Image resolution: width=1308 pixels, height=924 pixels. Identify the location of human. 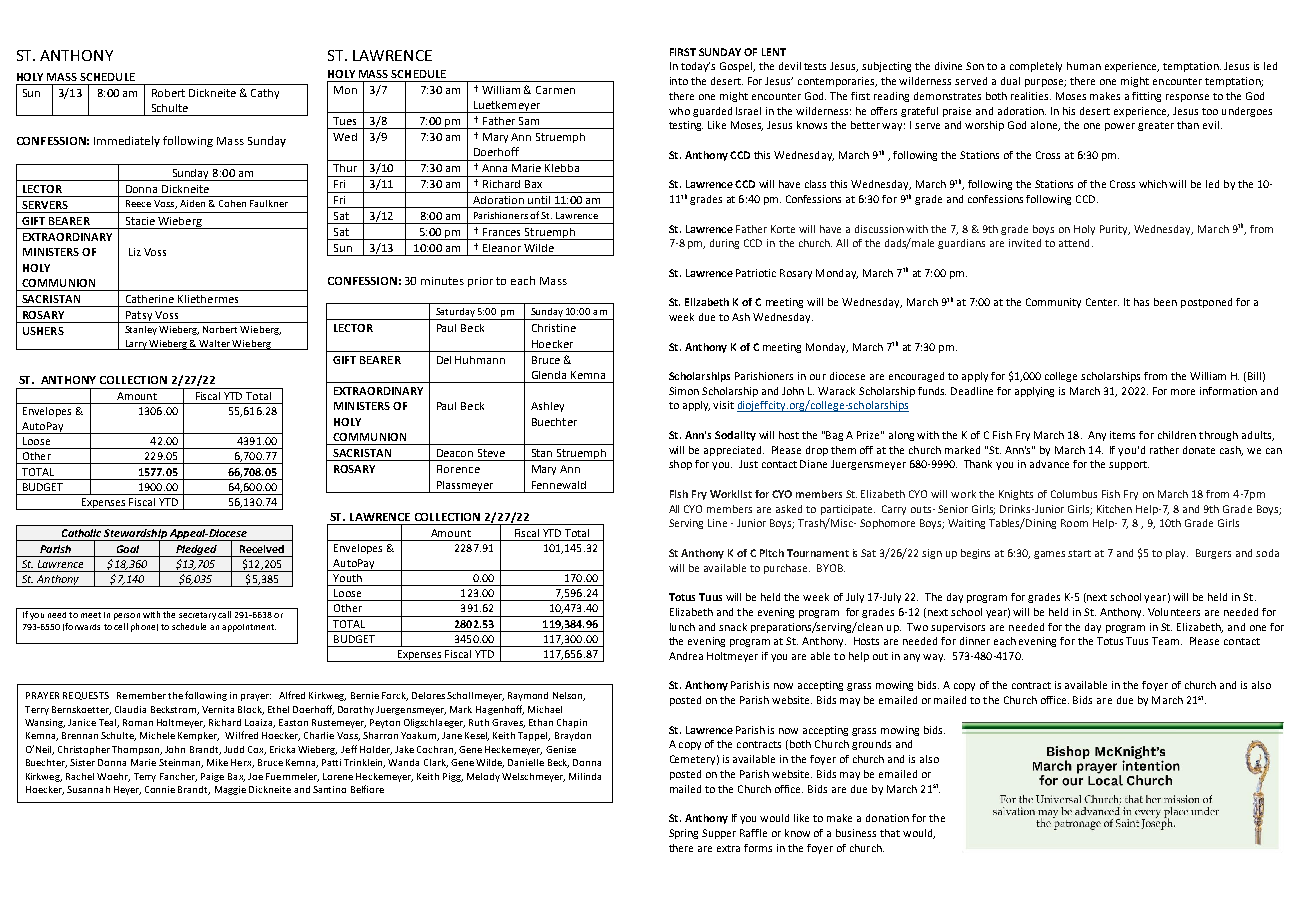
(1084, 66).
